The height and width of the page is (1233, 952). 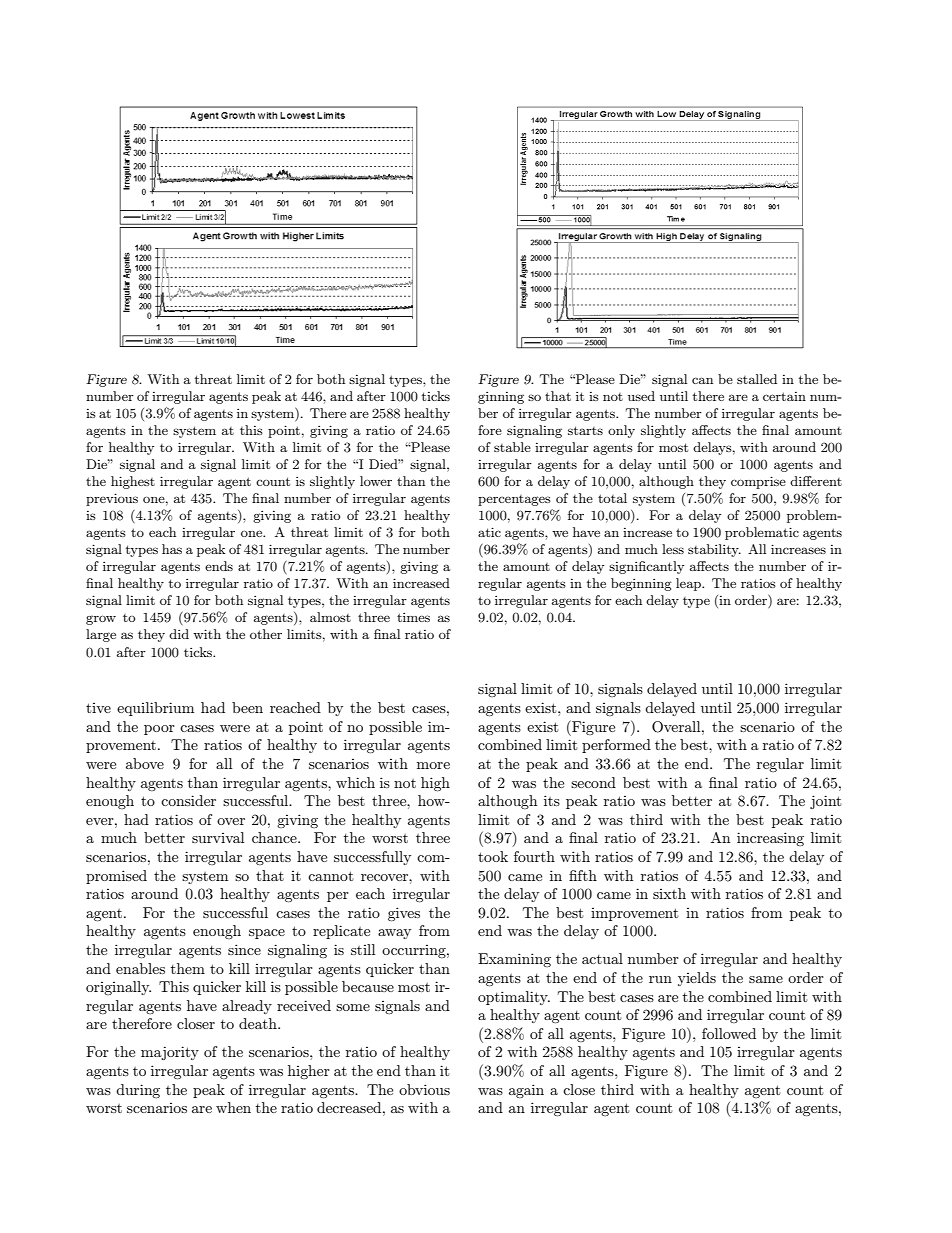 What do you see at coordinates (689, 584) in the page?
I see `leap` at bounding box center [689, 584].
